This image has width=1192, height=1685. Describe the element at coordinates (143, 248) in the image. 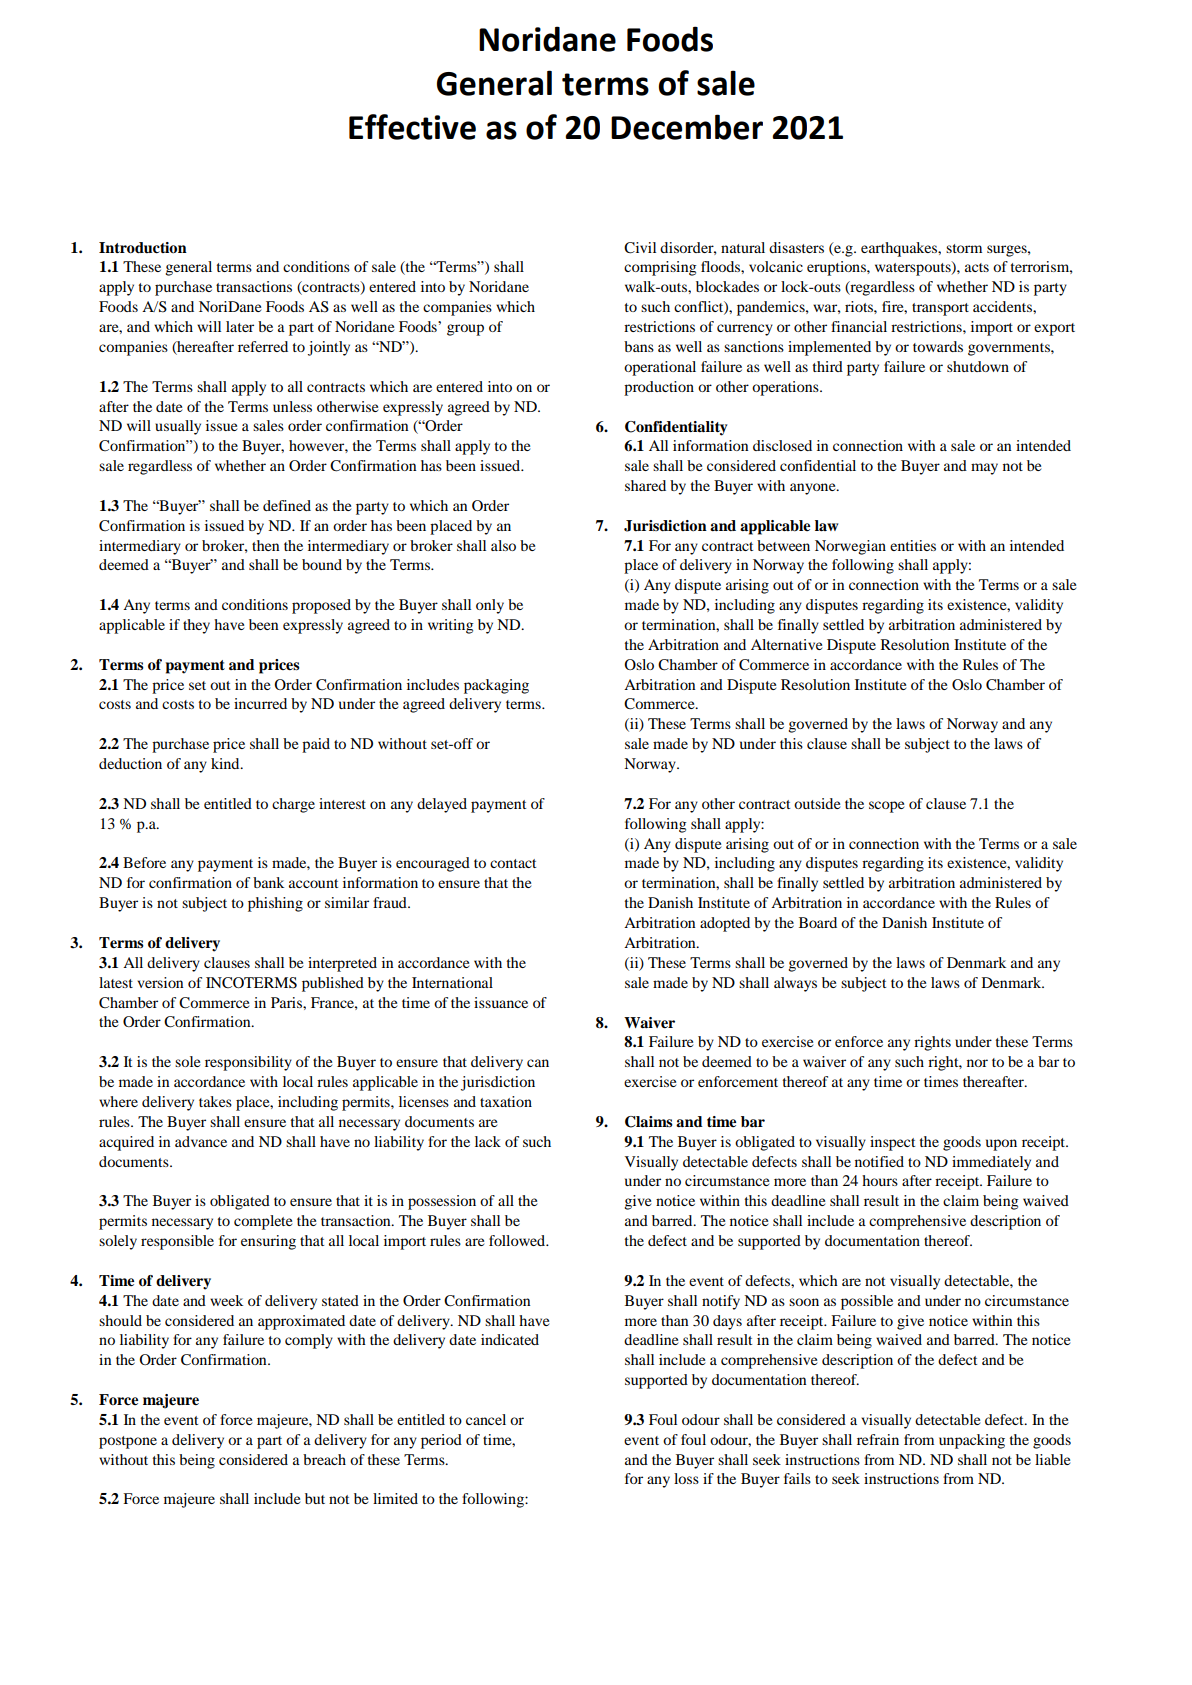

I see `Introduction` at that location.
